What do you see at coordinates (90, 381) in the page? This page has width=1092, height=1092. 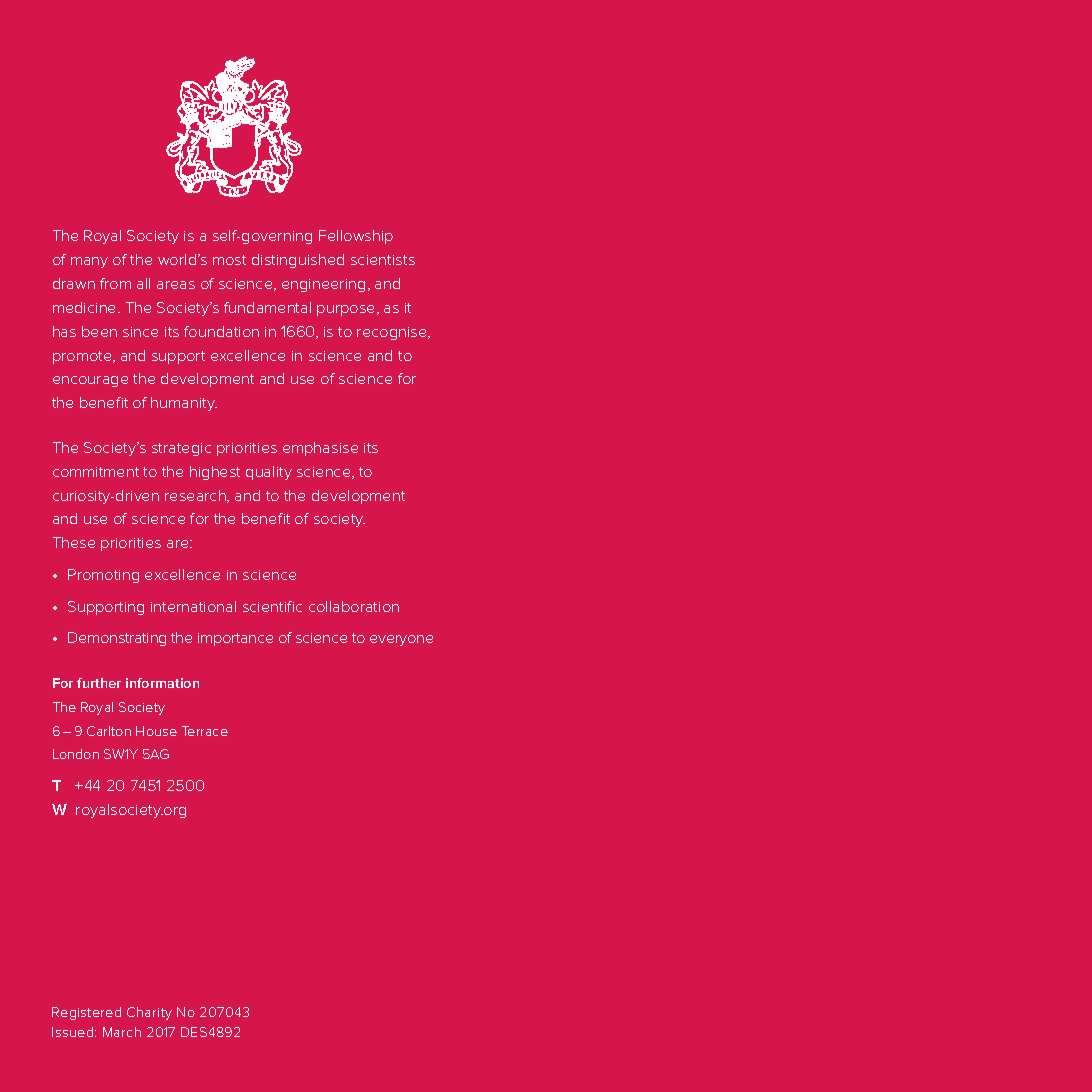 I see `encourage` at bounding box center [90, 381].
